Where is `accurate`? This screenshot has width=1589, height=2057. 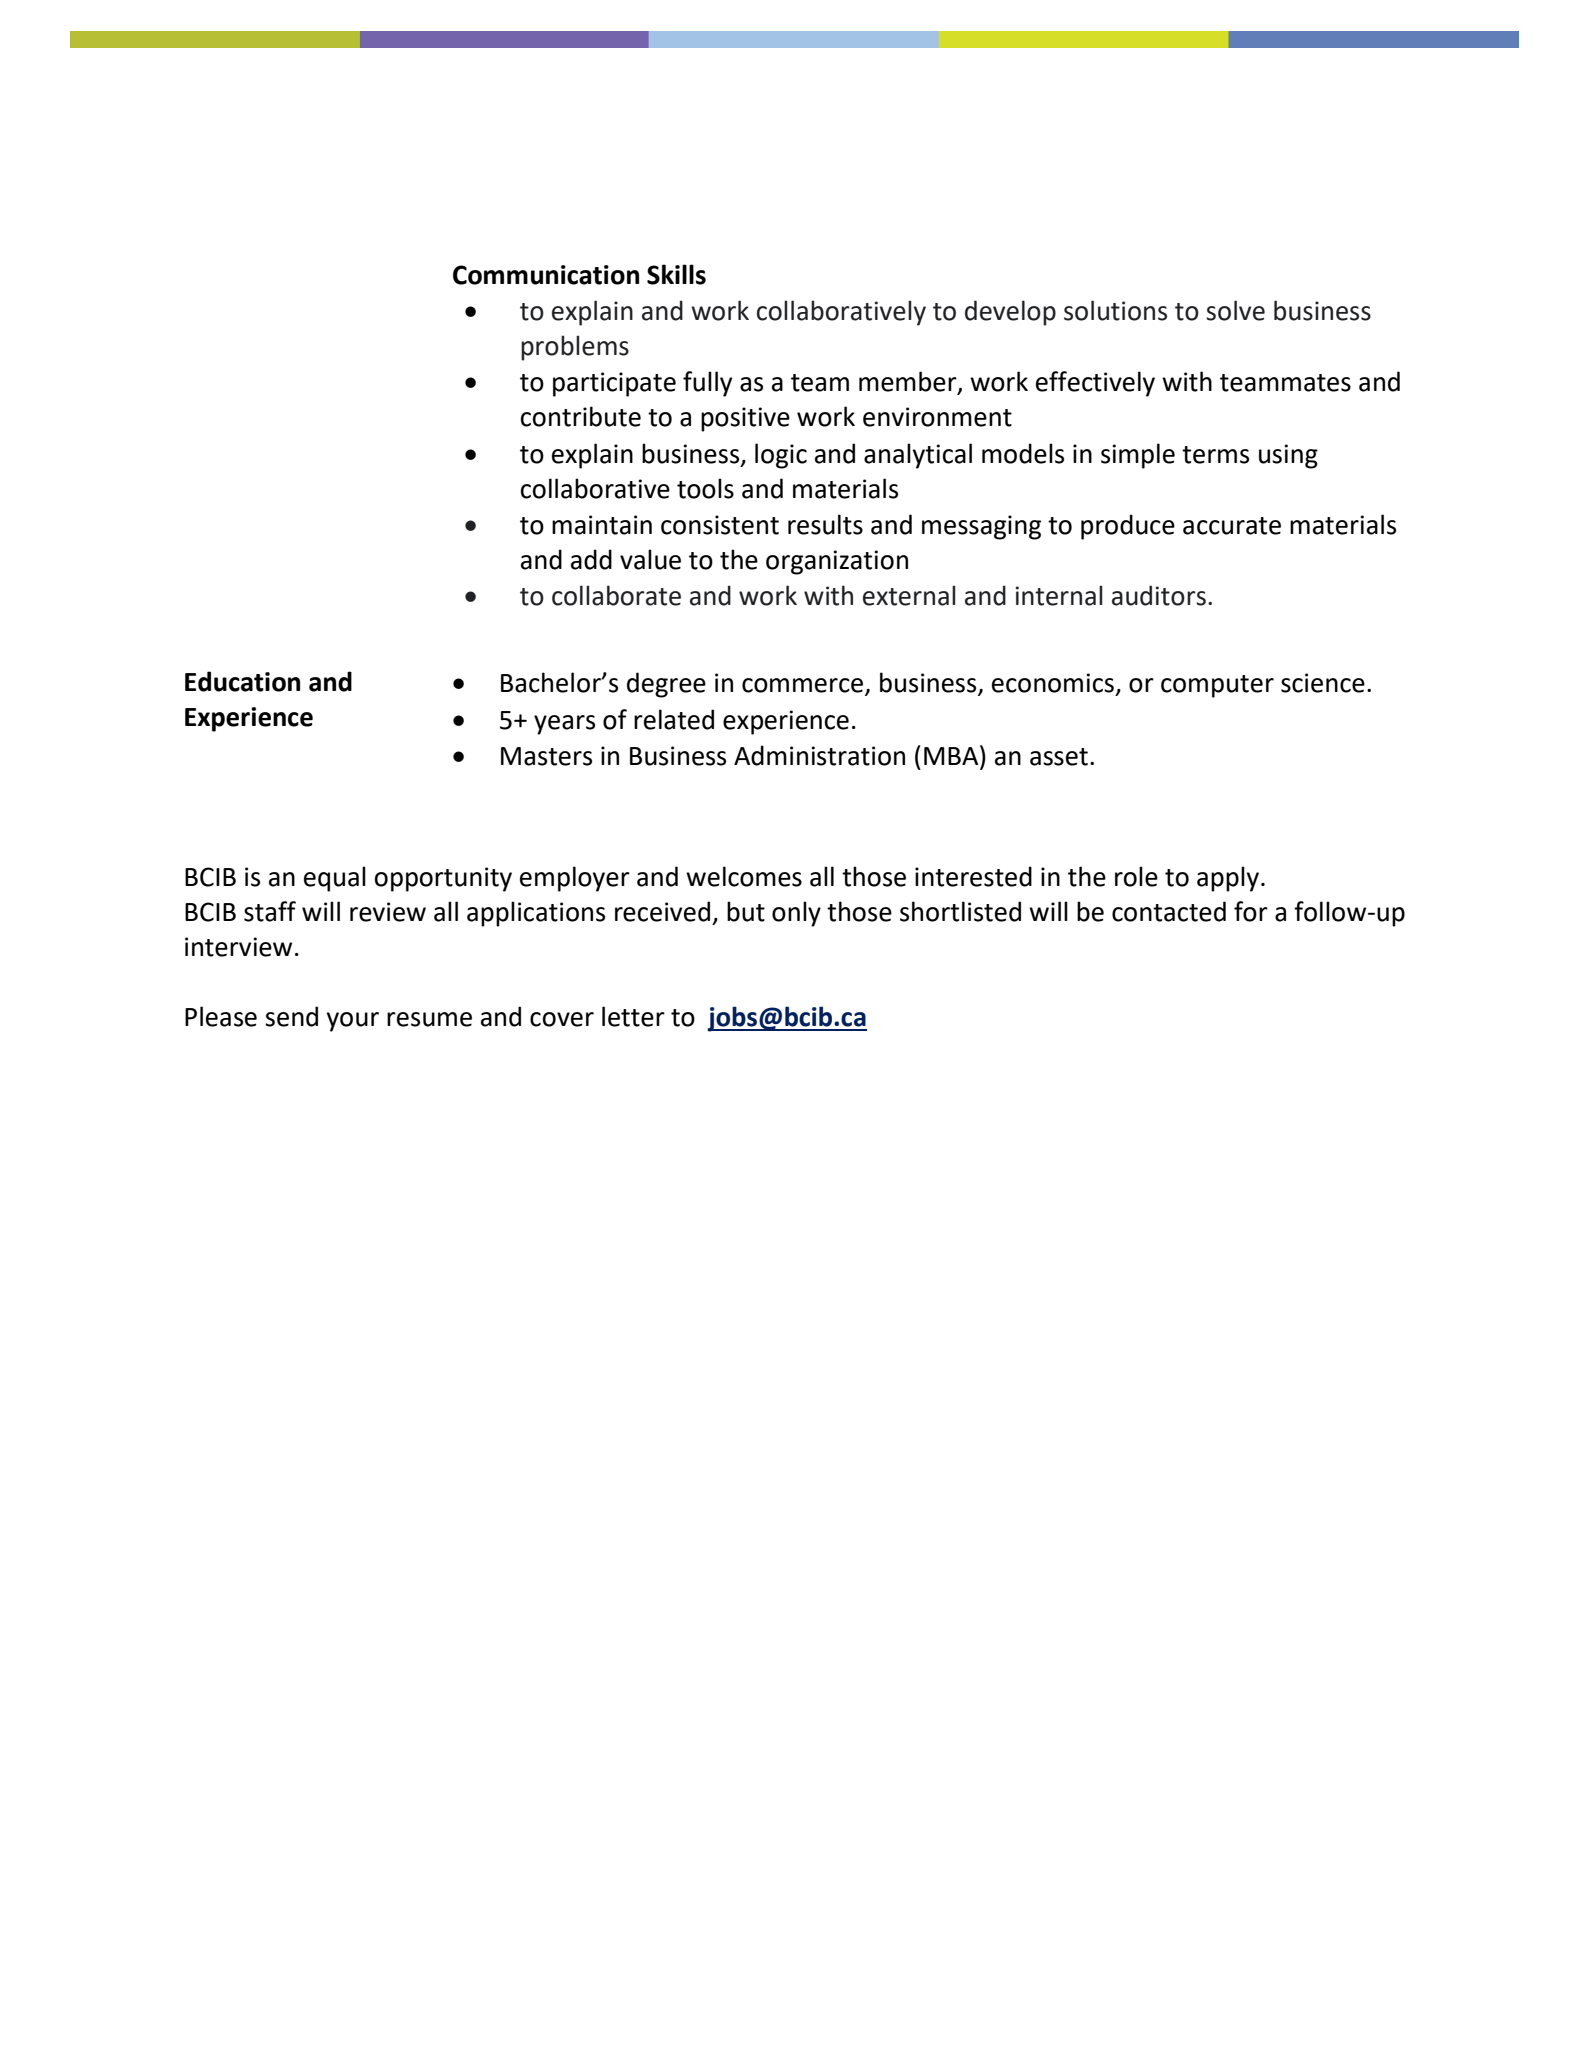 accurate is located at coordinates (1232, 526).
